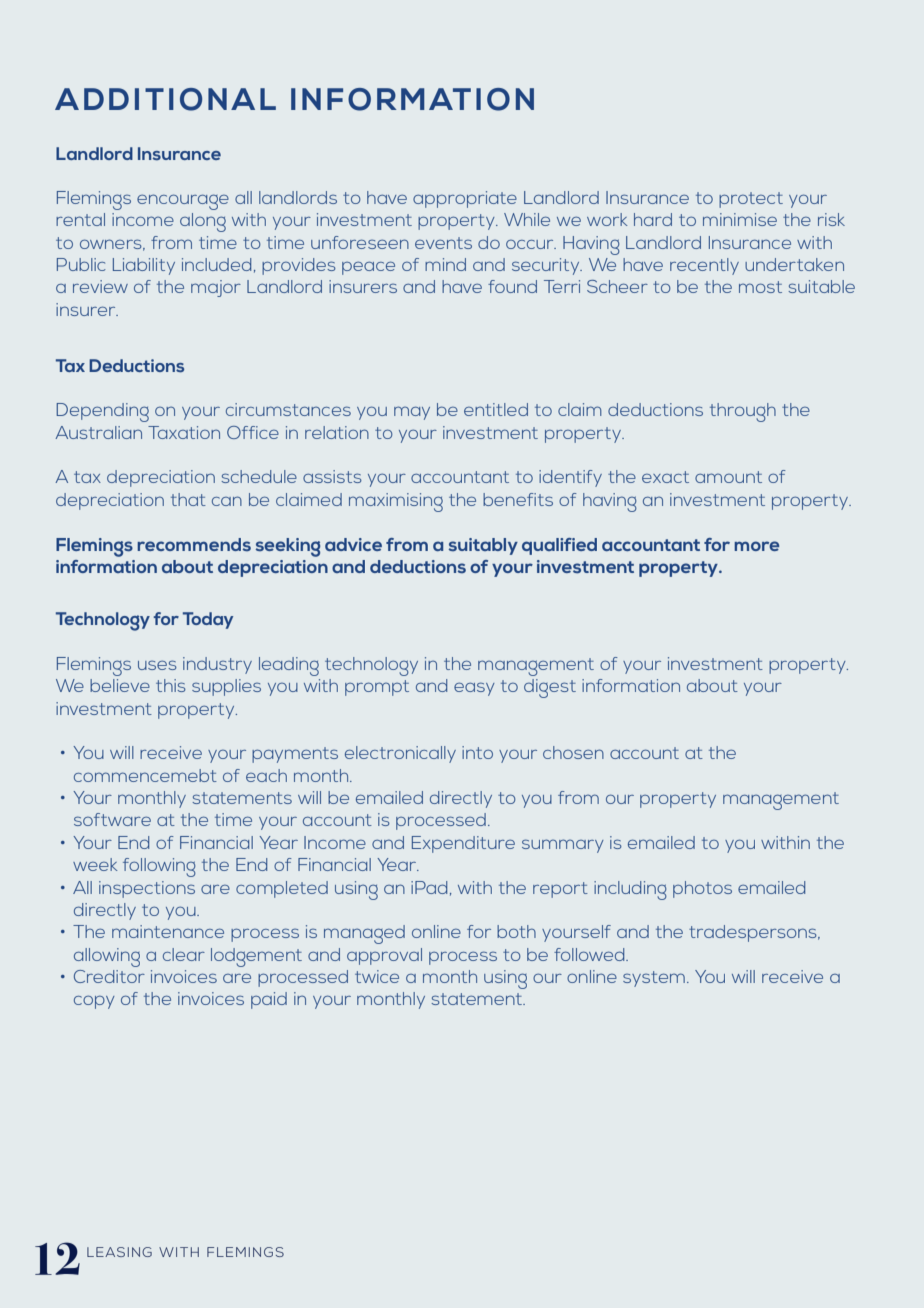 The image size is (924, 1308). Describe the element at coordinates (474, 689) in the page. I see `easy` at that location.
